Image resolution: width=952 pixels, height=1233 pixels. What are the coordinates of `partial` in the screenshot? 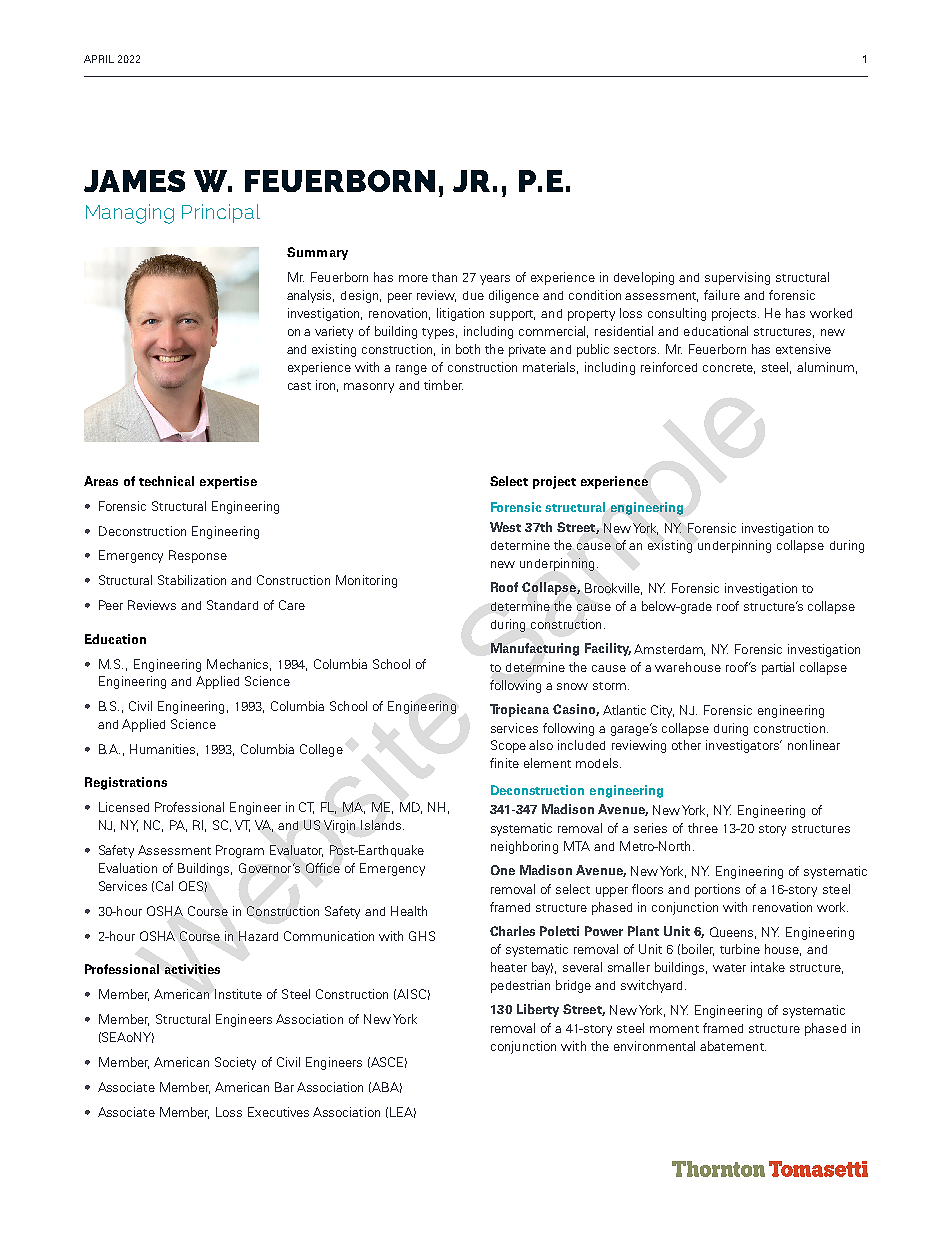 It's located at (778, 668).
